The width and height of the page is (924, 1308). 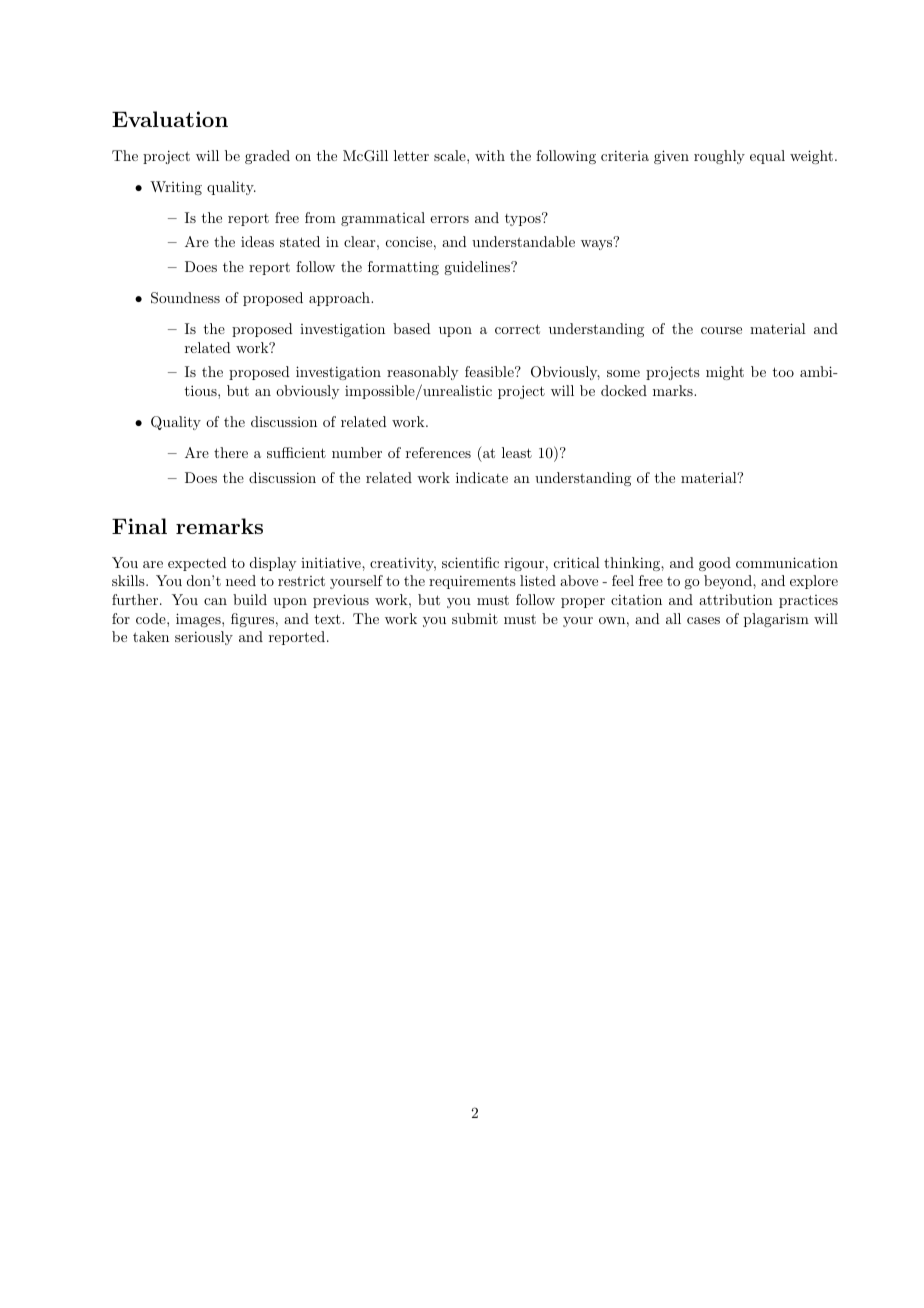 What do you see at coordinates (170, 119) in the page?
I see `Evaluation` at bounding box center [170, 119].
